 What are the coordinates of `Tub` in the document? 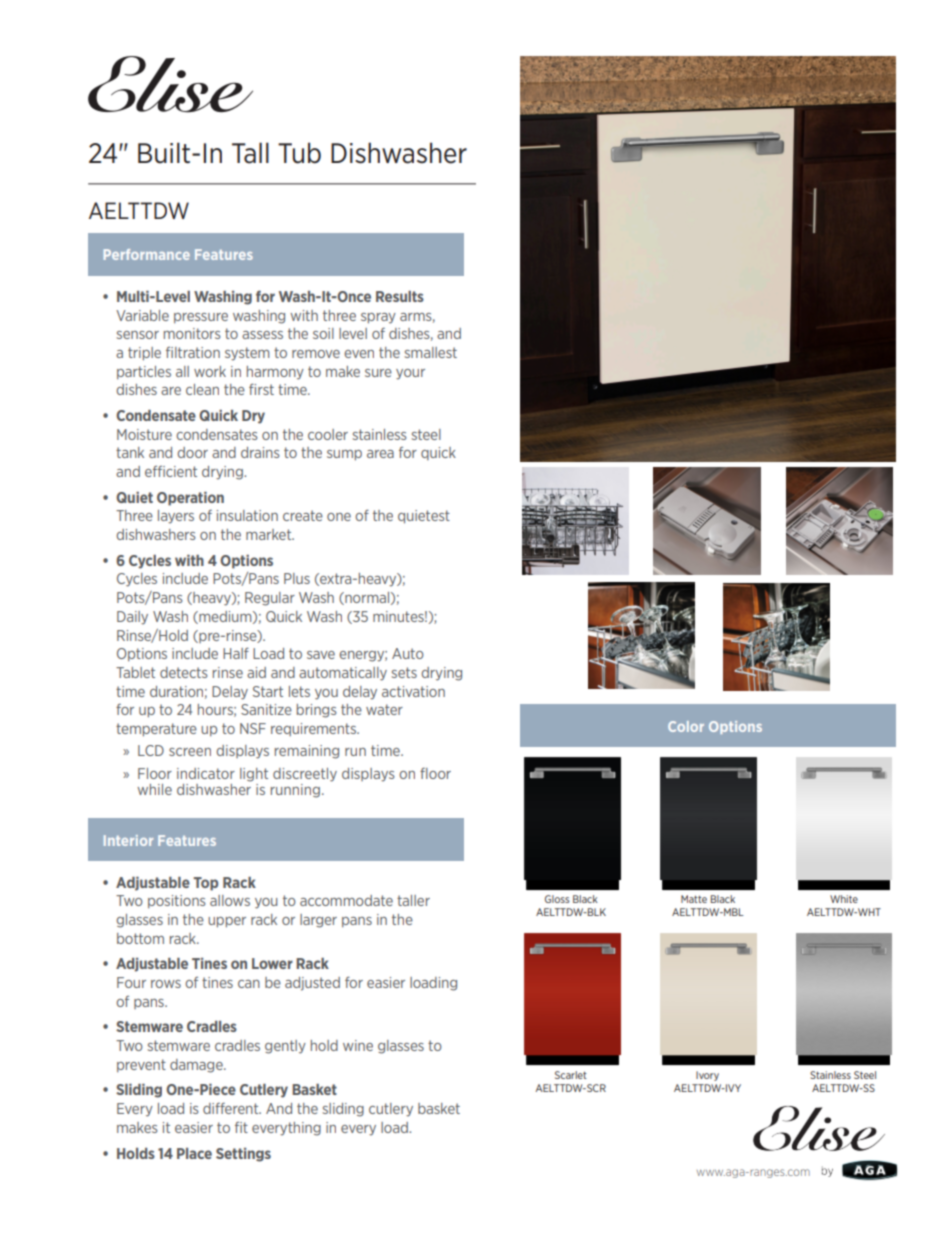 It's located at (299, 153).
